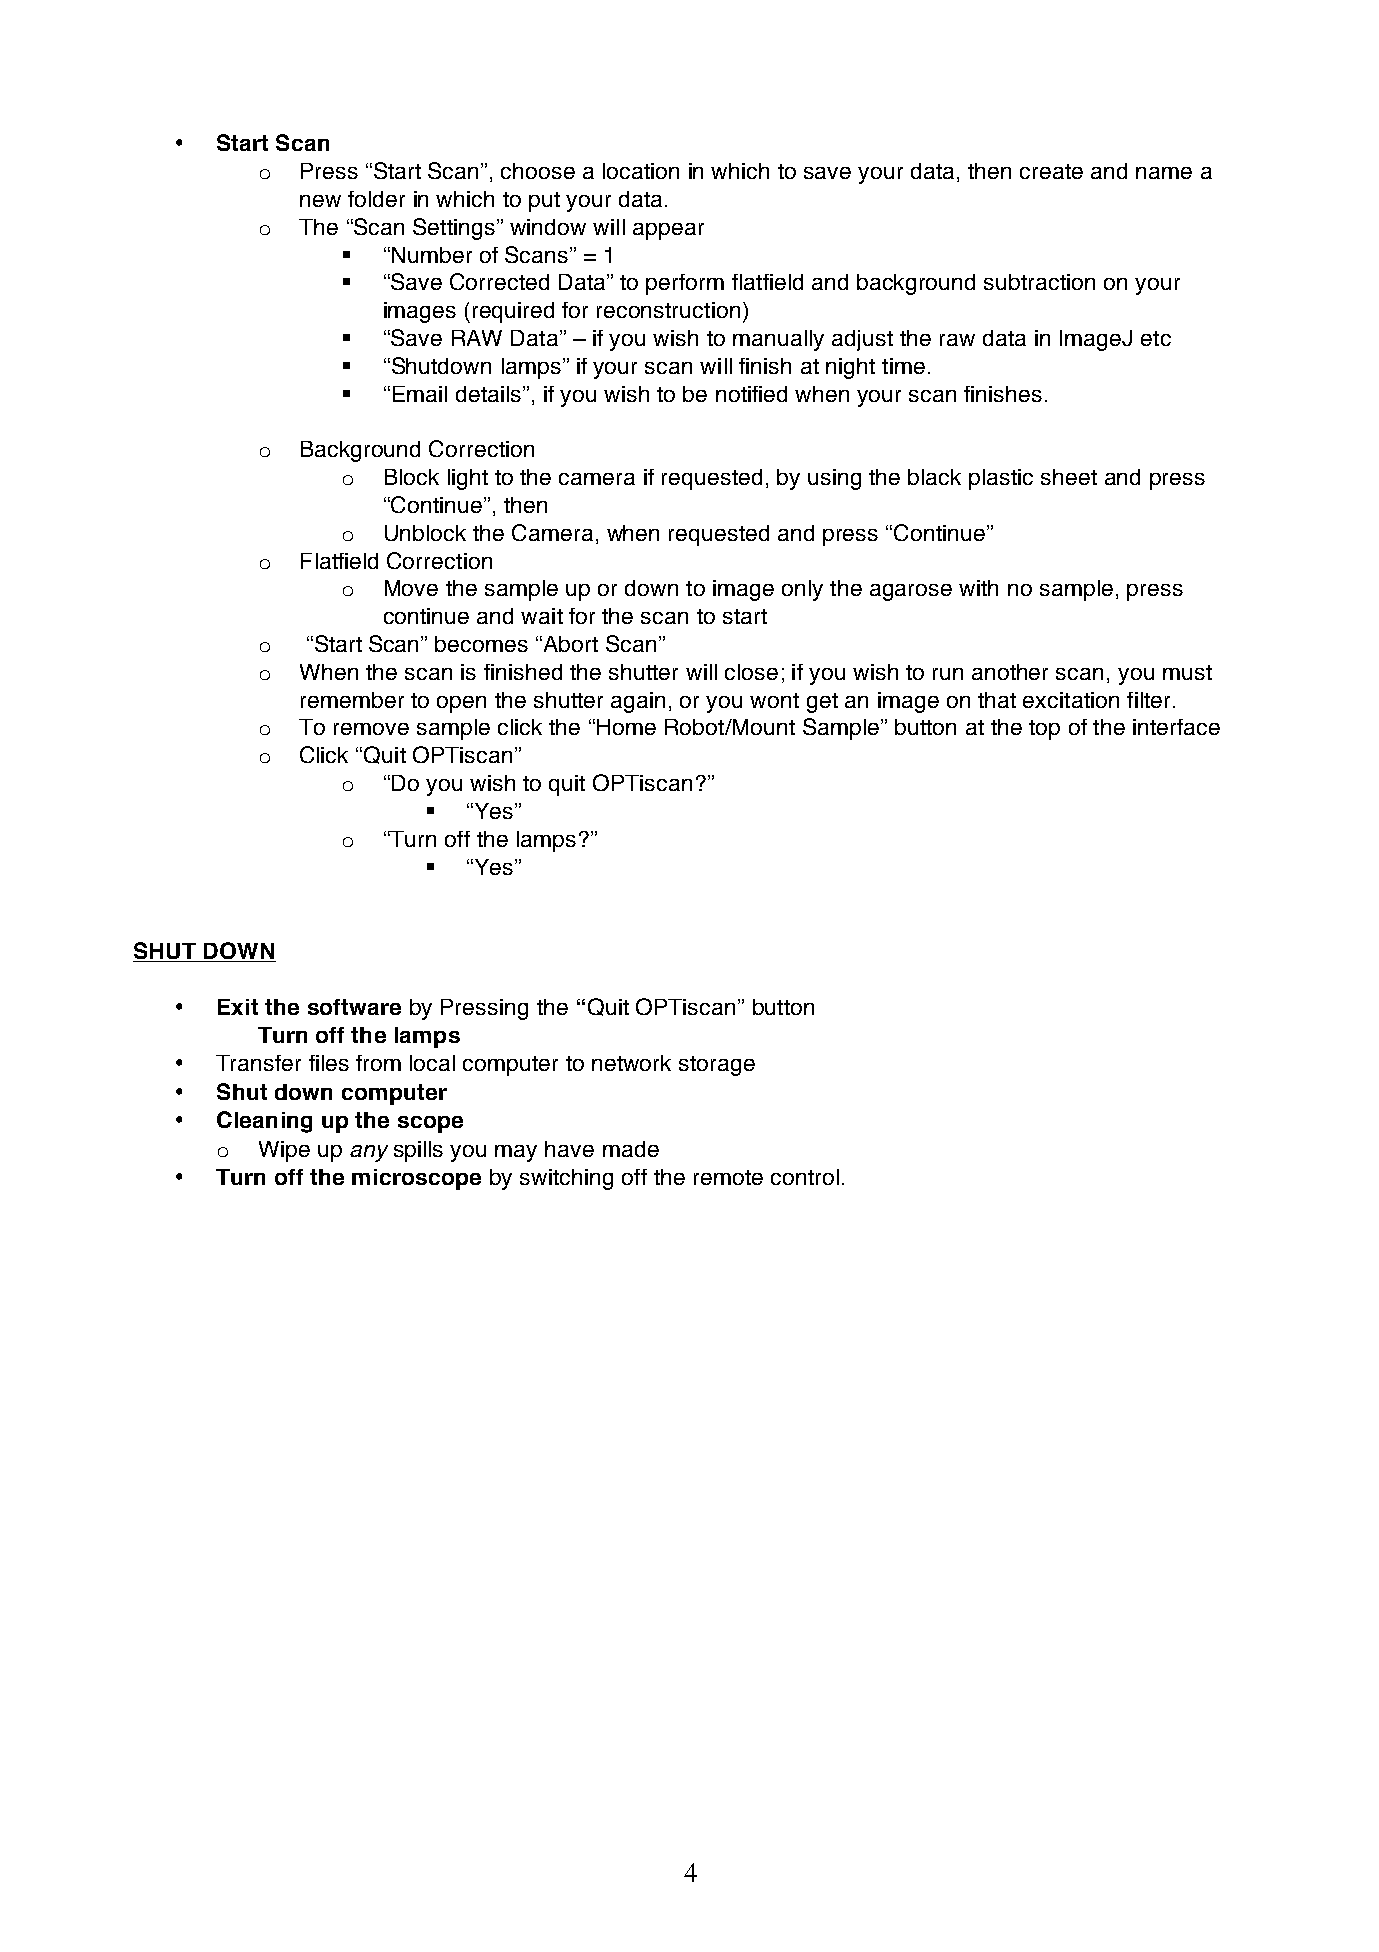 This page has height=1952, width=1379. Describe the element at coordinates (1071, 700) in the page. I see `excitation` at that location.
